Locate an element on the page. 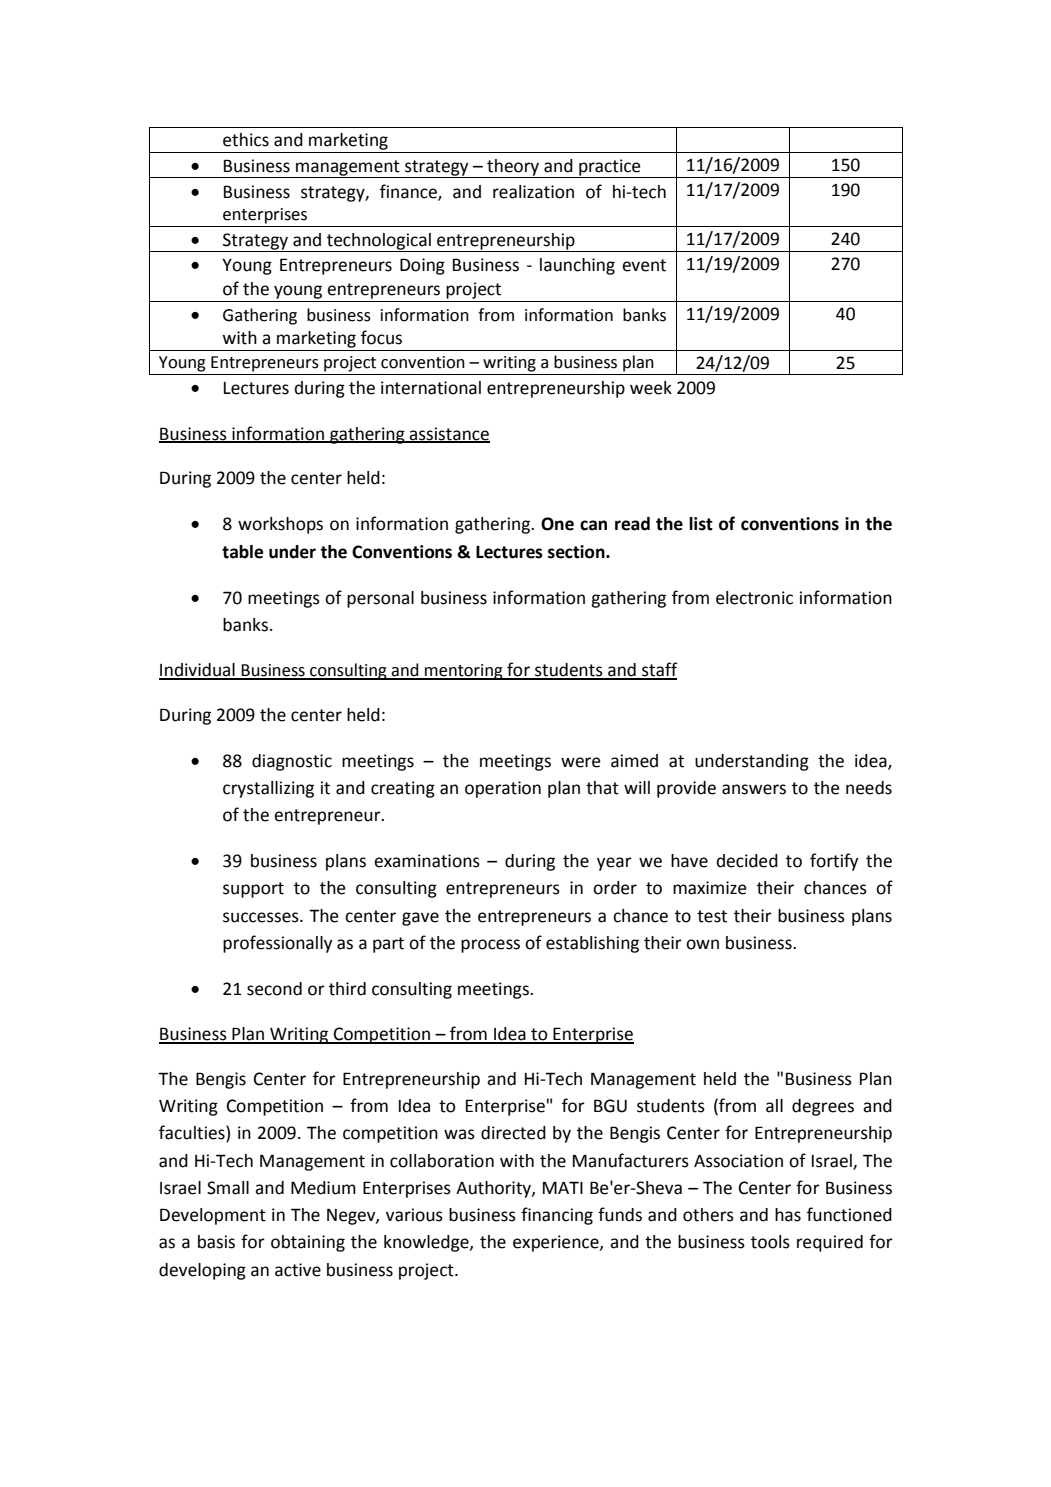  obtaining is located at coordinates (308, 1243).
